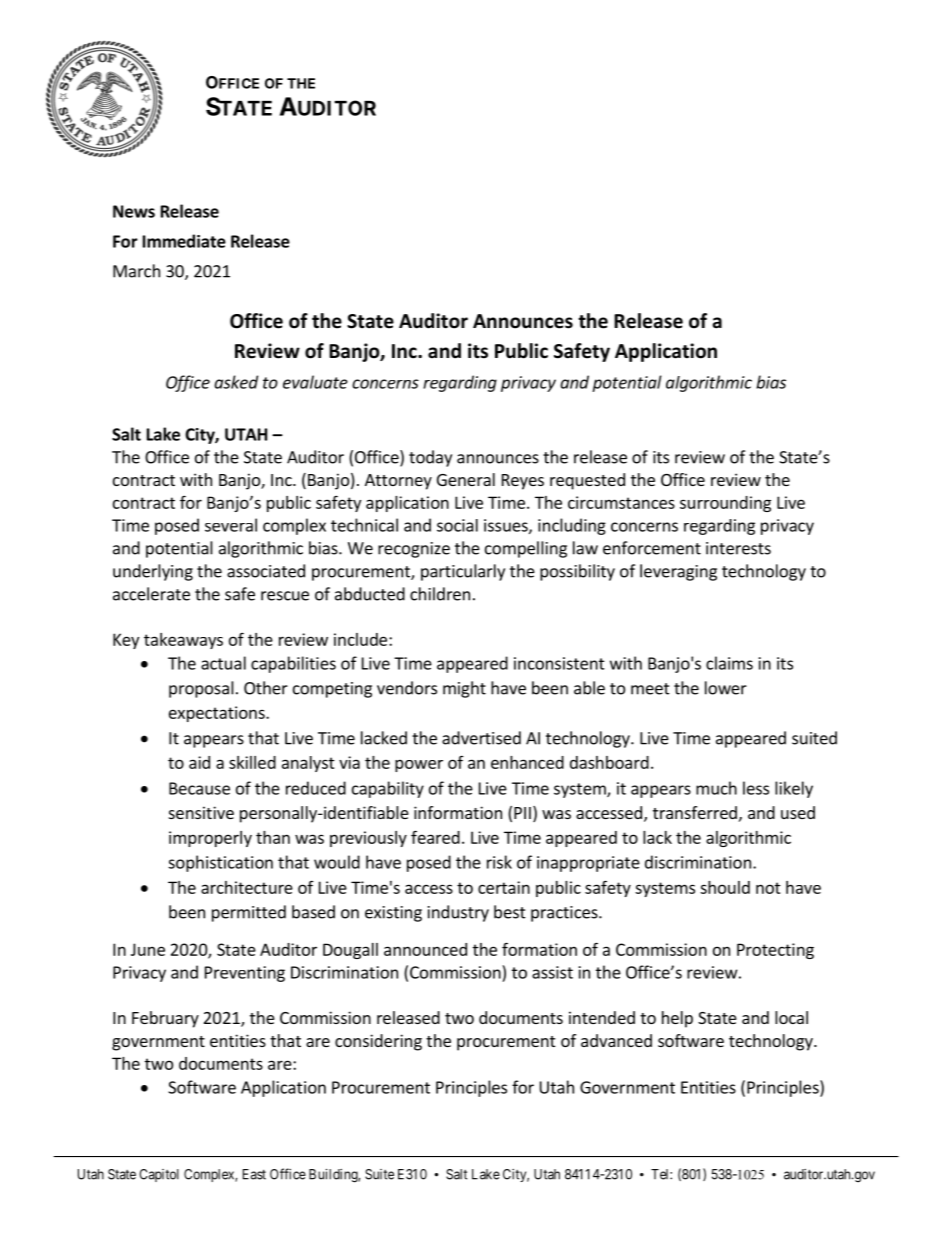 This page has height=1233, width=952. Describe the element at coordinates (587, 481) in the page. I see `requested` at that location.
